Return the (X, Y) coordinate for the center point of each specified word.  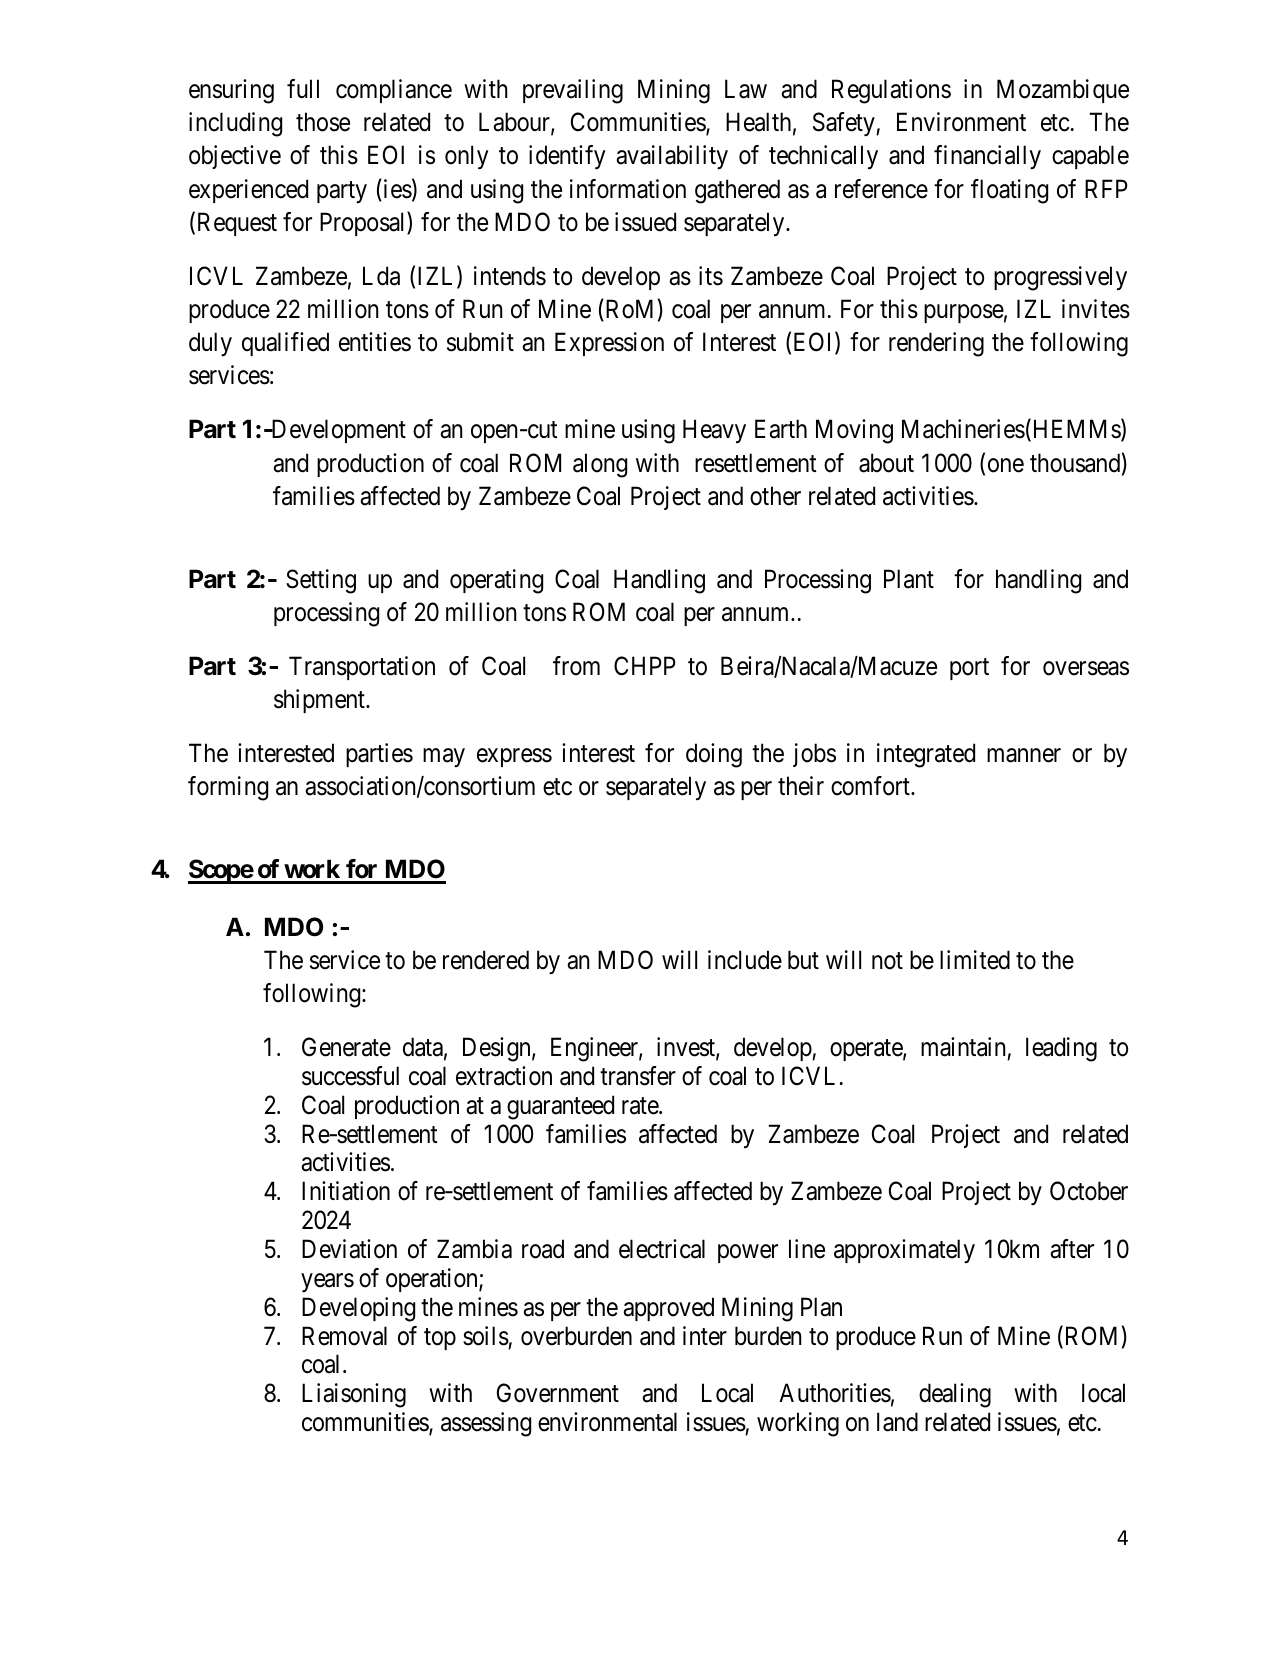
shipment (320, 701)
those (323, 122)
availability (672, 157)
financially (987, 157)
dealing (955, 1395)
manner (1024, 755)
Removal (344, 1336)
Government (558, 1393)
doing (714, 755)
